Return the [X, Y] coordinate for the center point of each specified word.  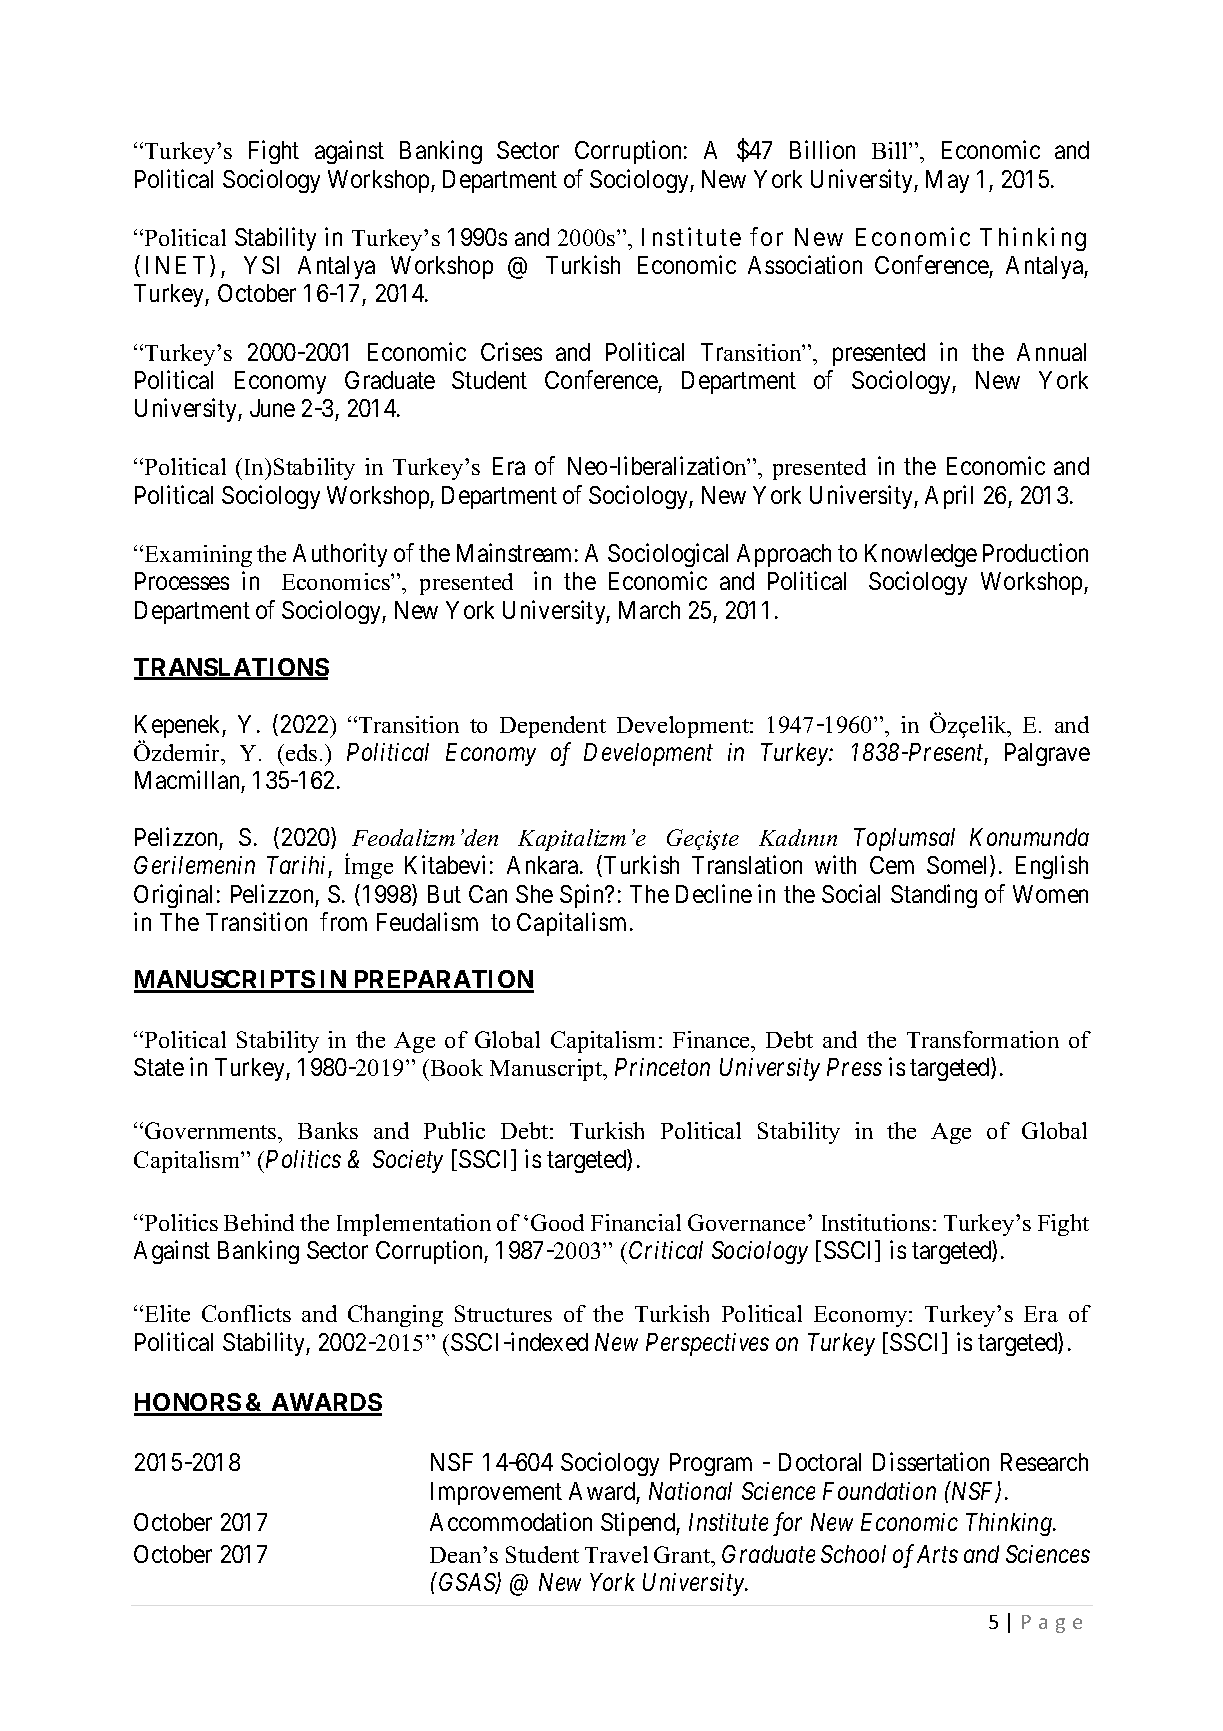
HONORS [188, 1404]
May [947, 181]
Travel [616, 1554]
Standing [934, 896]
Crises [511, 351]
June [272, 408]
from [343, 921]
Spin [583, 896]
